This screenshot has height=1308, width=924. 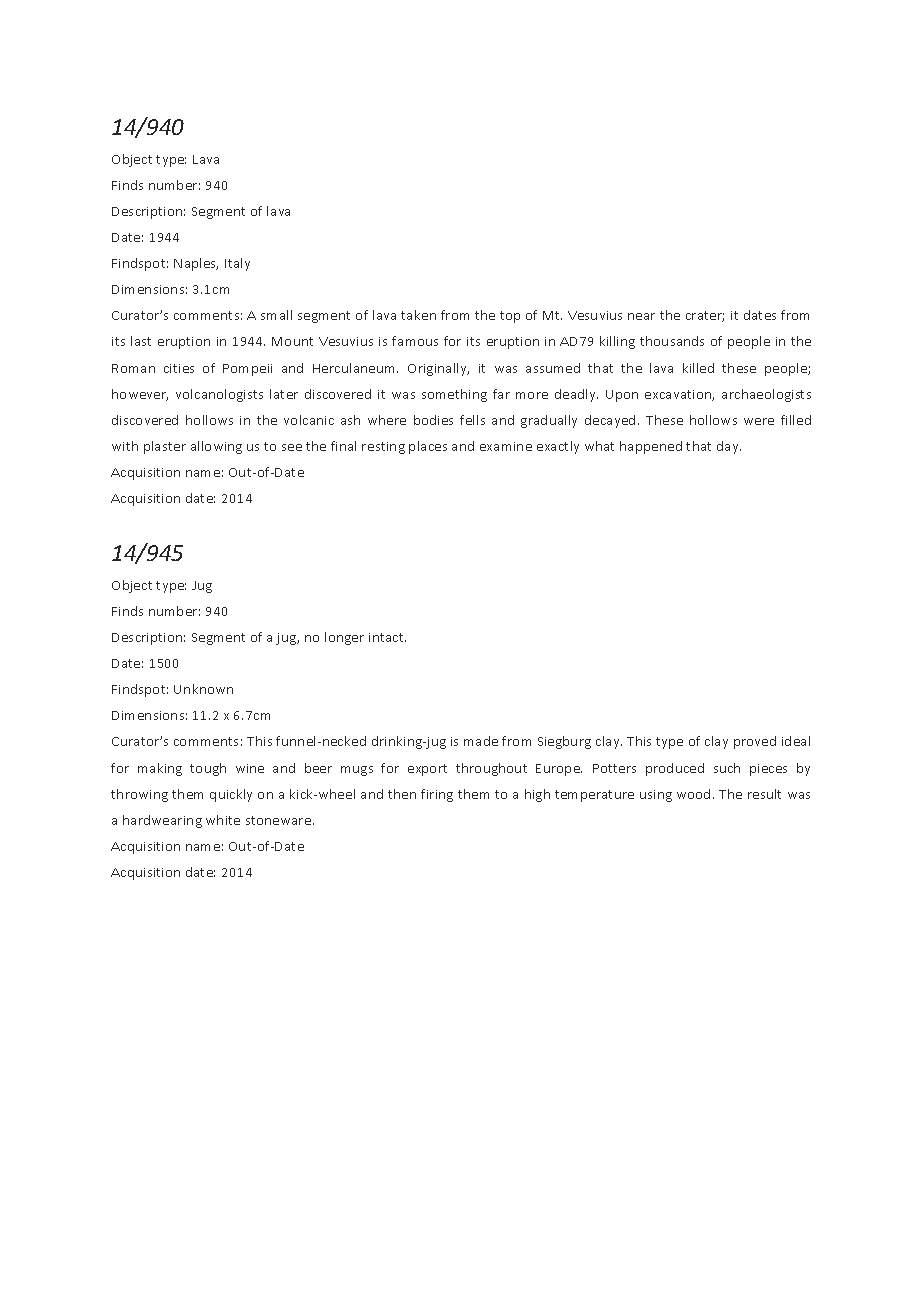 What do you see at coordinates (196, 264) in the screenshot?
I see `Naples` at bounding box center [196, 264].
